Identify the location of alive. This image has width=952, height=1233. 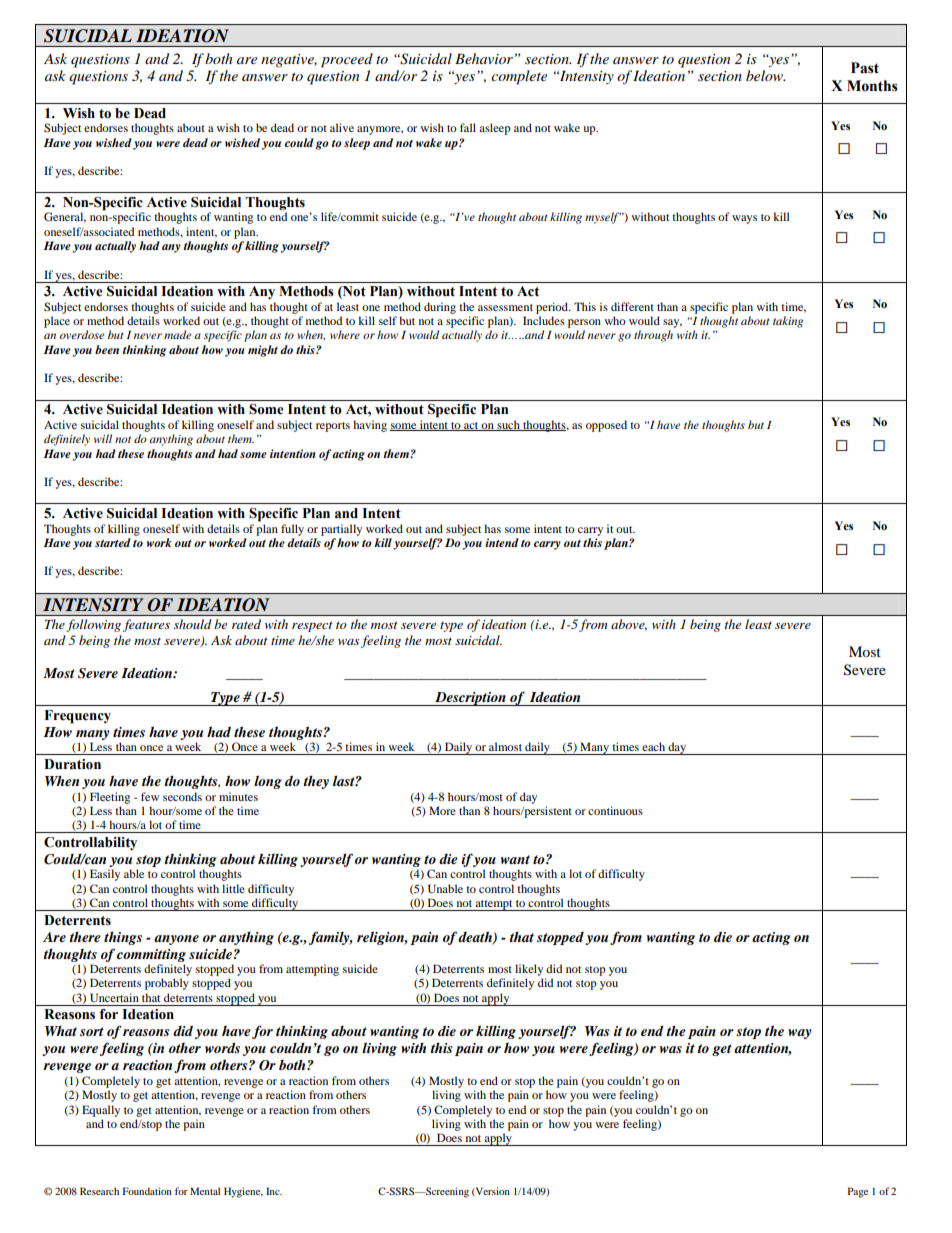
(342, 127).
